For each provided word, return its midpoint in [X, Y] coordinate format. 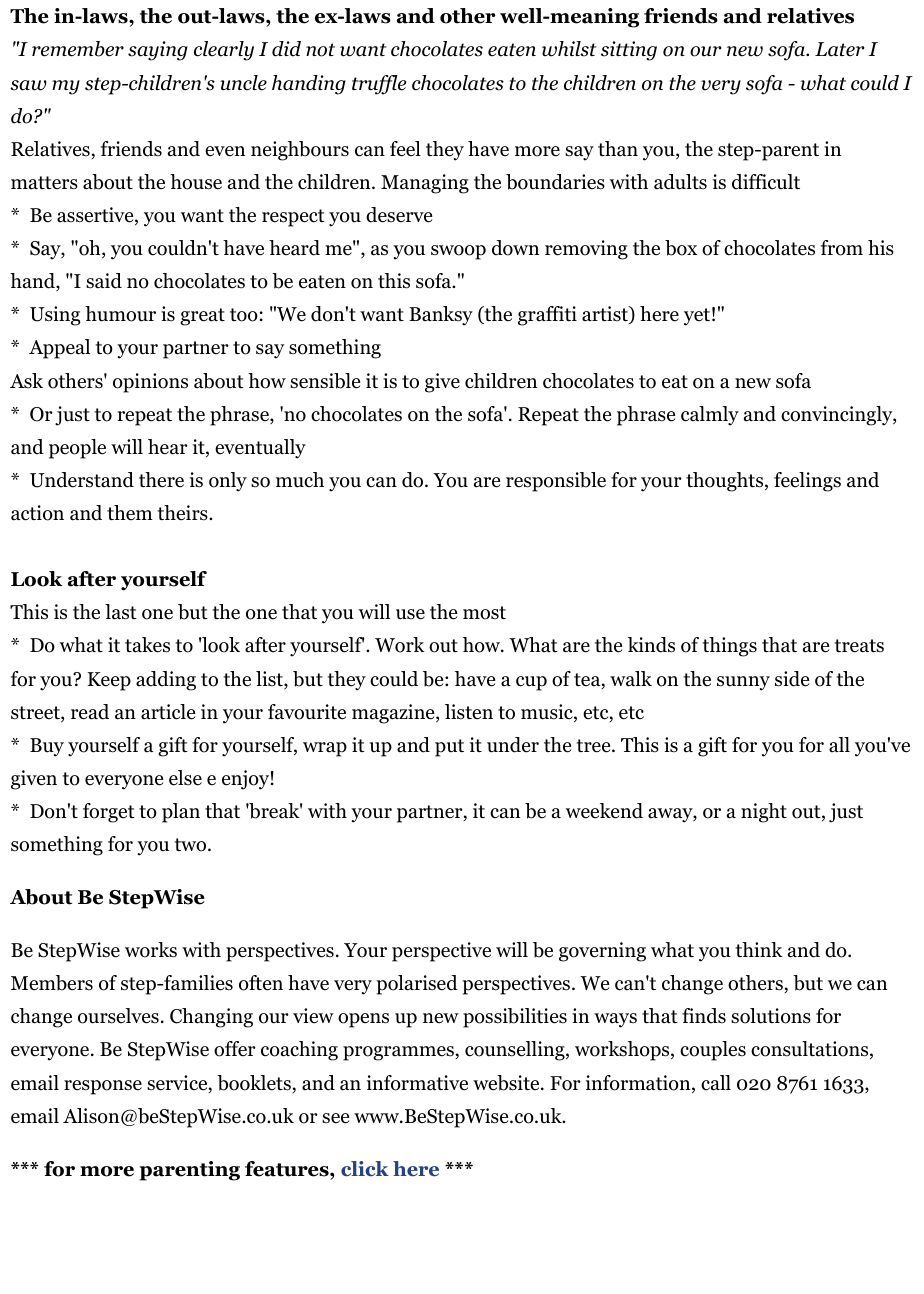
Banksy [441, 316]
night [764, 813]
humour [120, 314]
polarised [417, 985]
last [121, 612]
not [320, 50]
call [716, 1083]
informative [417, 1083]
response [103, 1087]
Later [840, 49]
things [729, 647]
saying [158, 51]
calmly [710, 416]
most [484, 613]
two [191, 845]
